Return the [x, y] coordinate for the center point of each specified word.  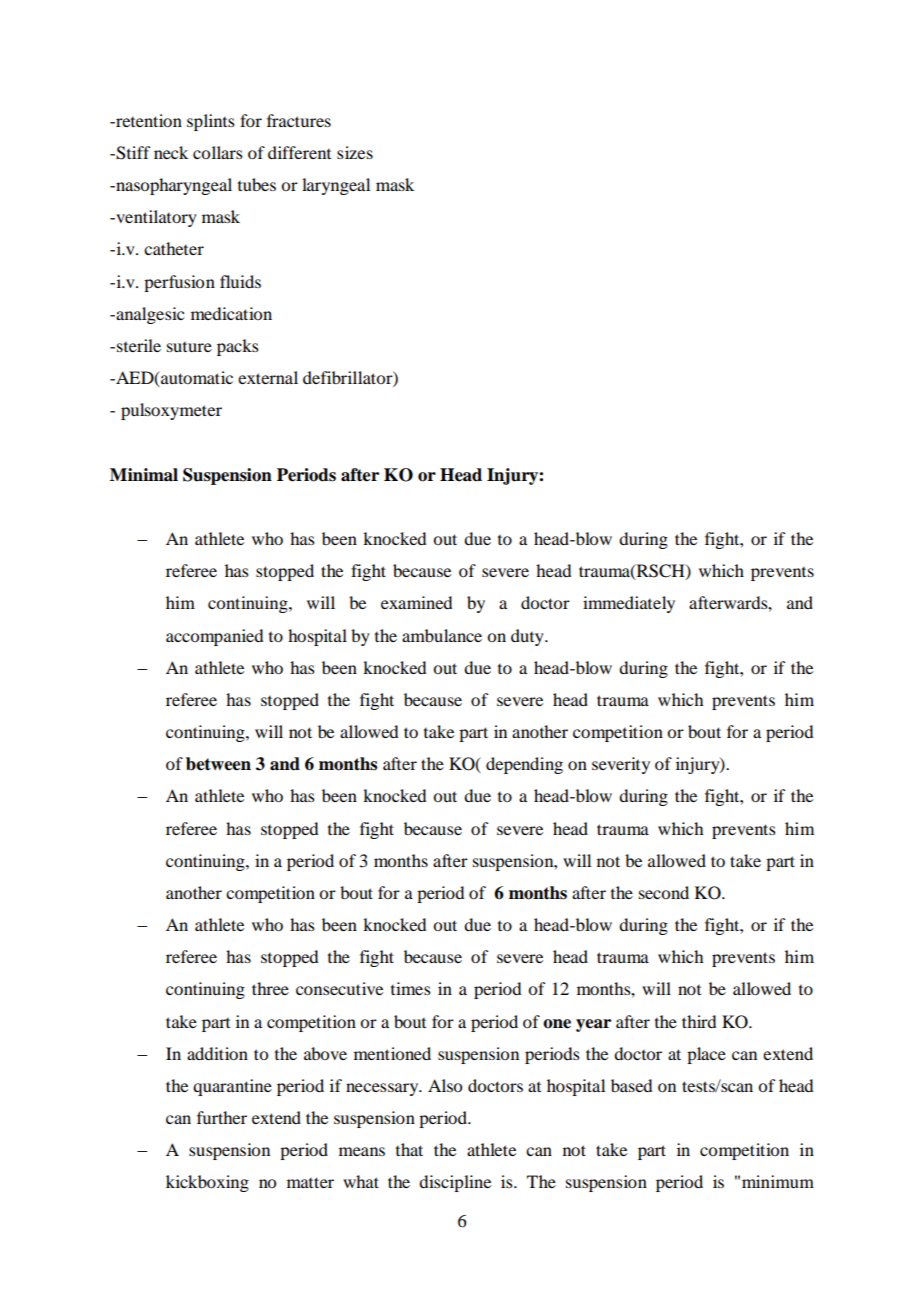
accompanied [214, 637]
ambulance [442, 635]
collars [218, 152]
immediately [629, 604]
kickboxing [207, 1183]
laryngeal [336, 186]
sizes [355, 152]
